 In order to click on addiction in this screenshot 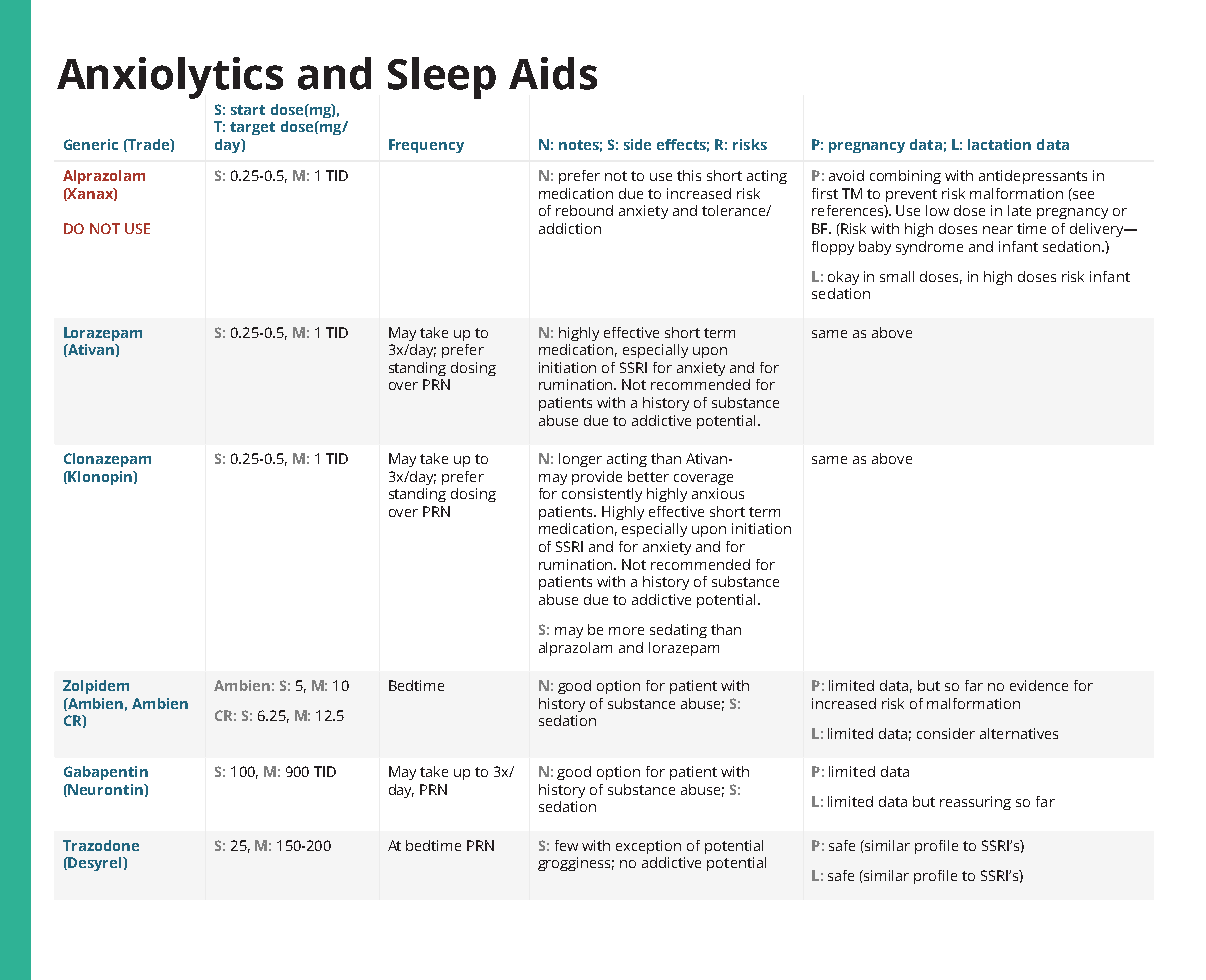, I will do `click(570, 228)`.
